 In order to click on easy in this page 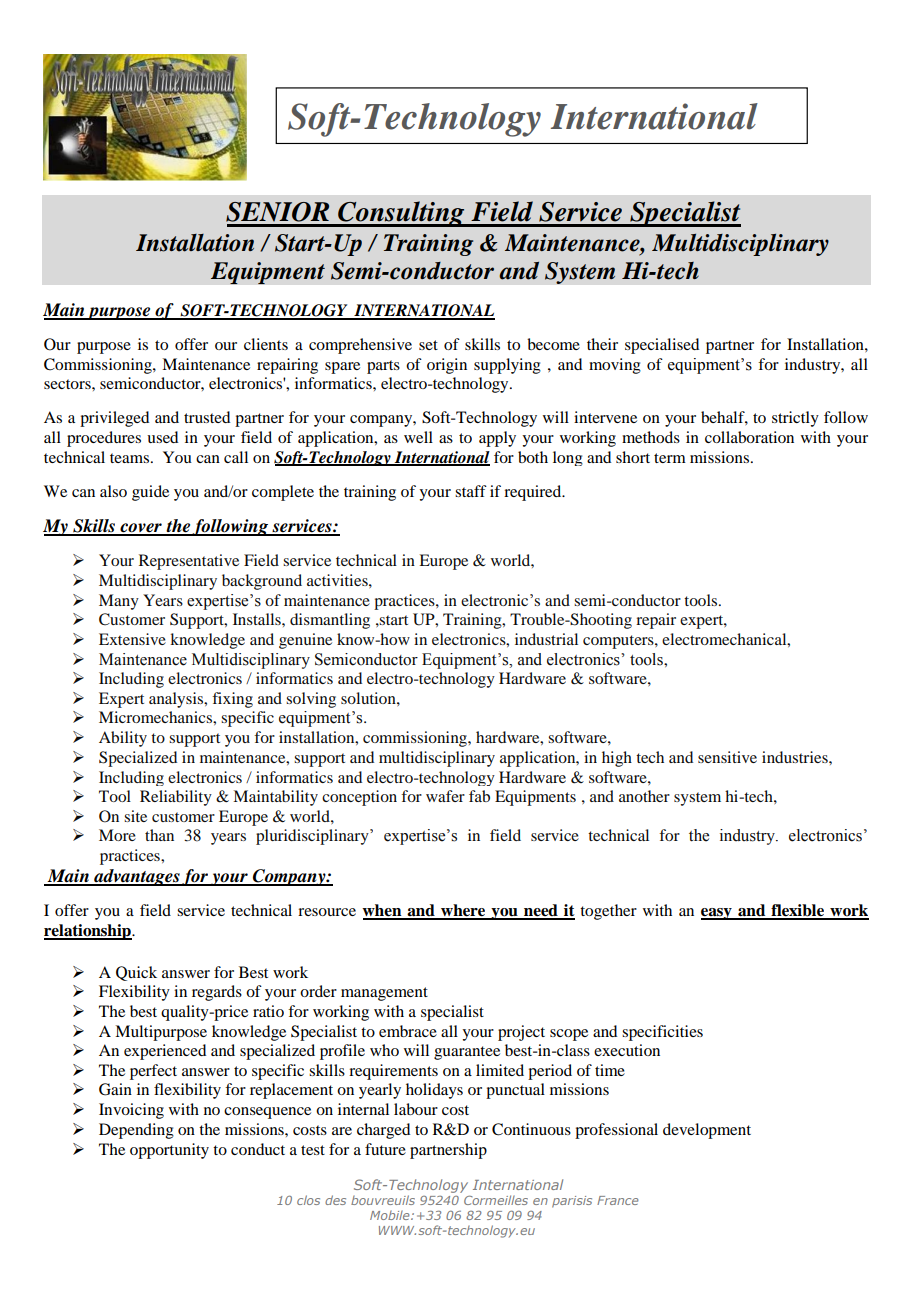, I will do `click(717, 914)`.
